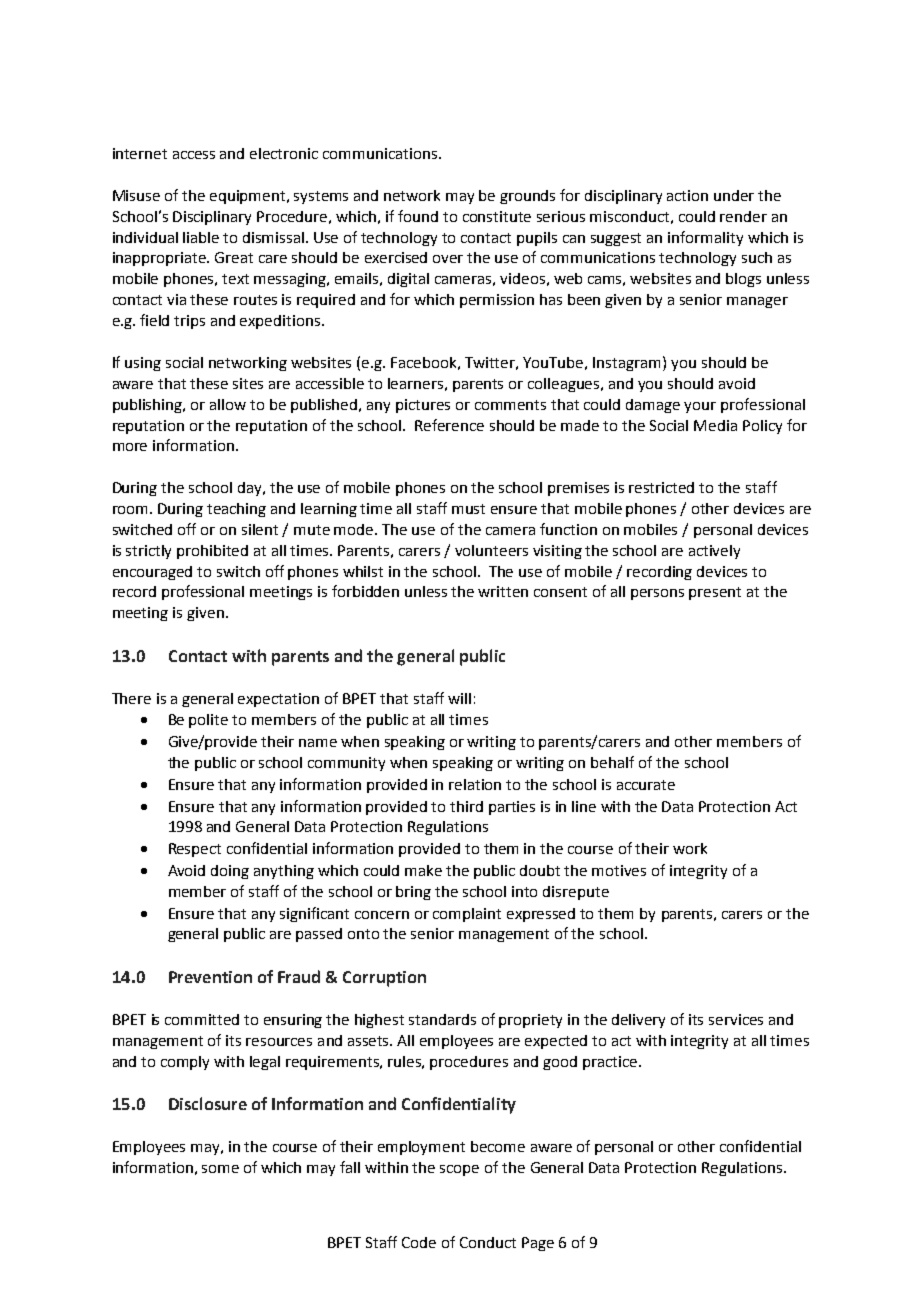  What do you see at coordinates (687, 195) in the image?
I see `action` at bounding box center [687, 195].
